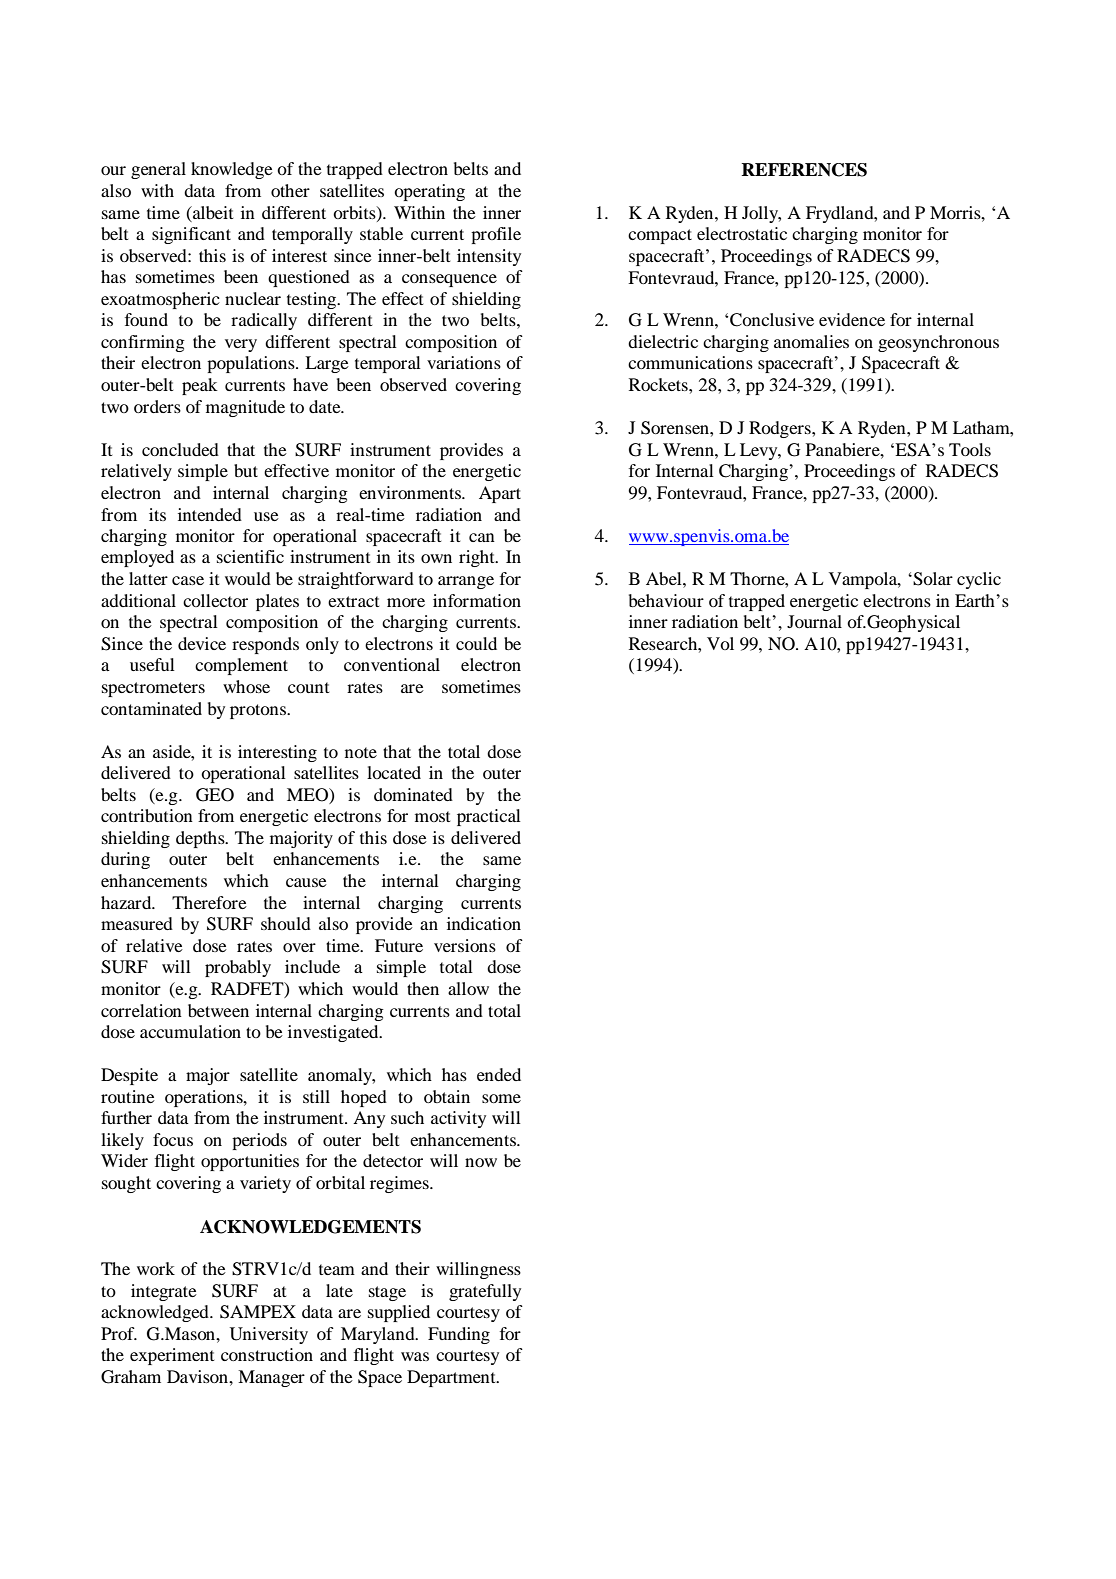  Describe the element at coordinates (500, 494) in the image. I see `Apart` at that location.
